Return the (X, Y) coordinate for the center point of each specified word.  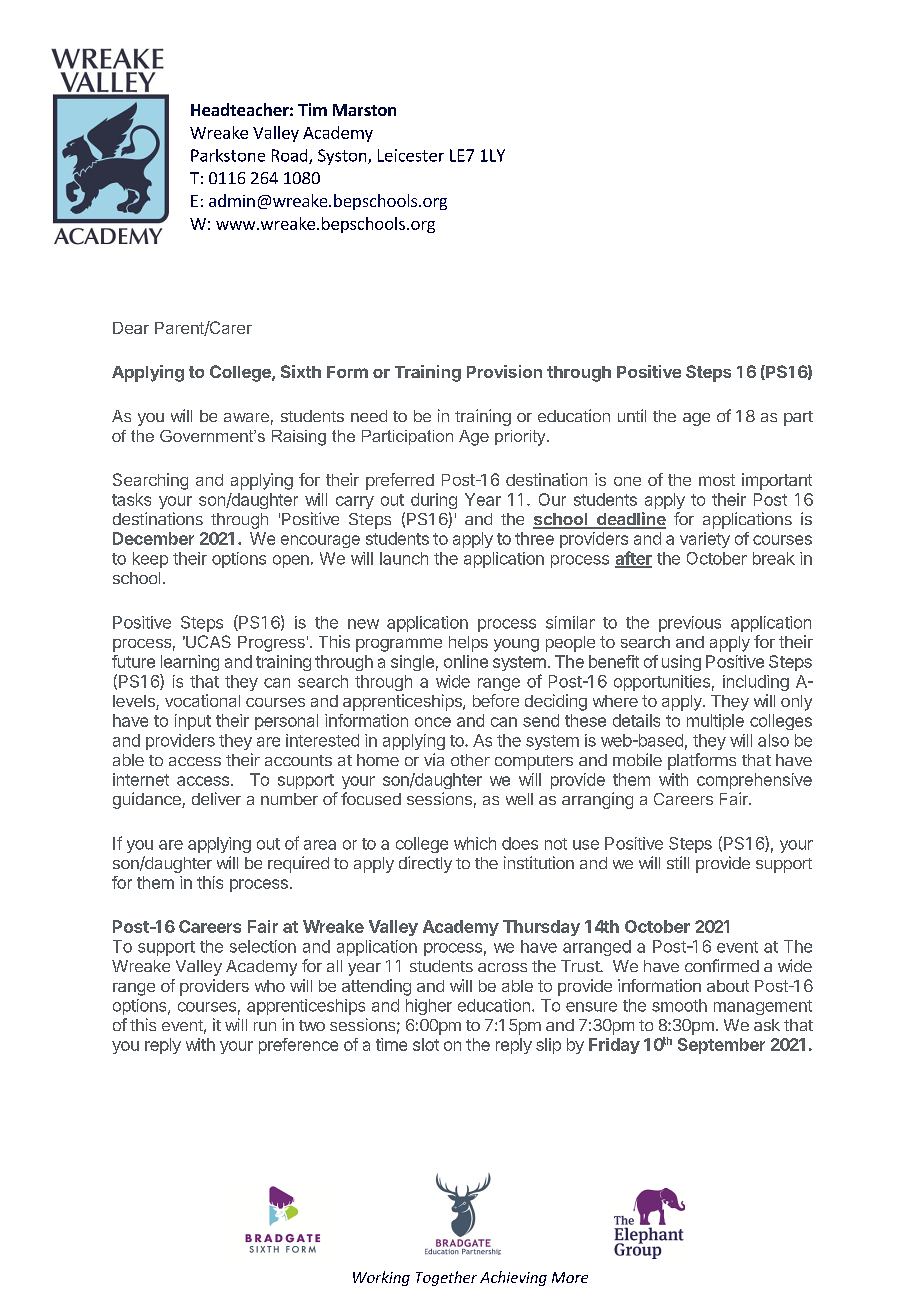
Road (291, 156)
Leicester (411, 155)
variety (705, 540)
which (475, 843)
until (632, 415)
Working (381, 1278)
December (153, 538)
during (434, 501)
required (298, 864)
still (678, 862)
